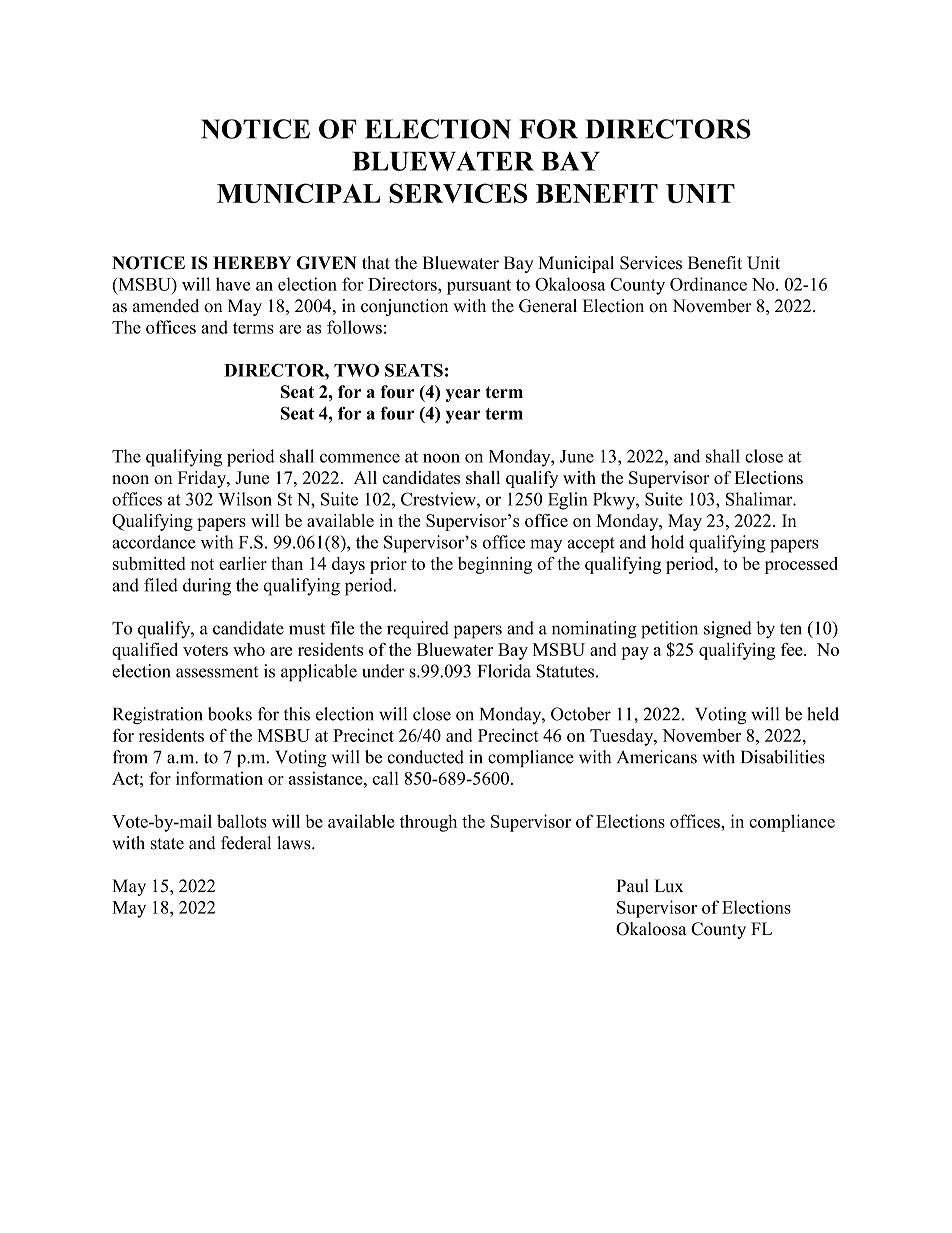 Image resolution: width=952 pixels, height=1233 pixels. I want to click on during, so click(207, 587).
